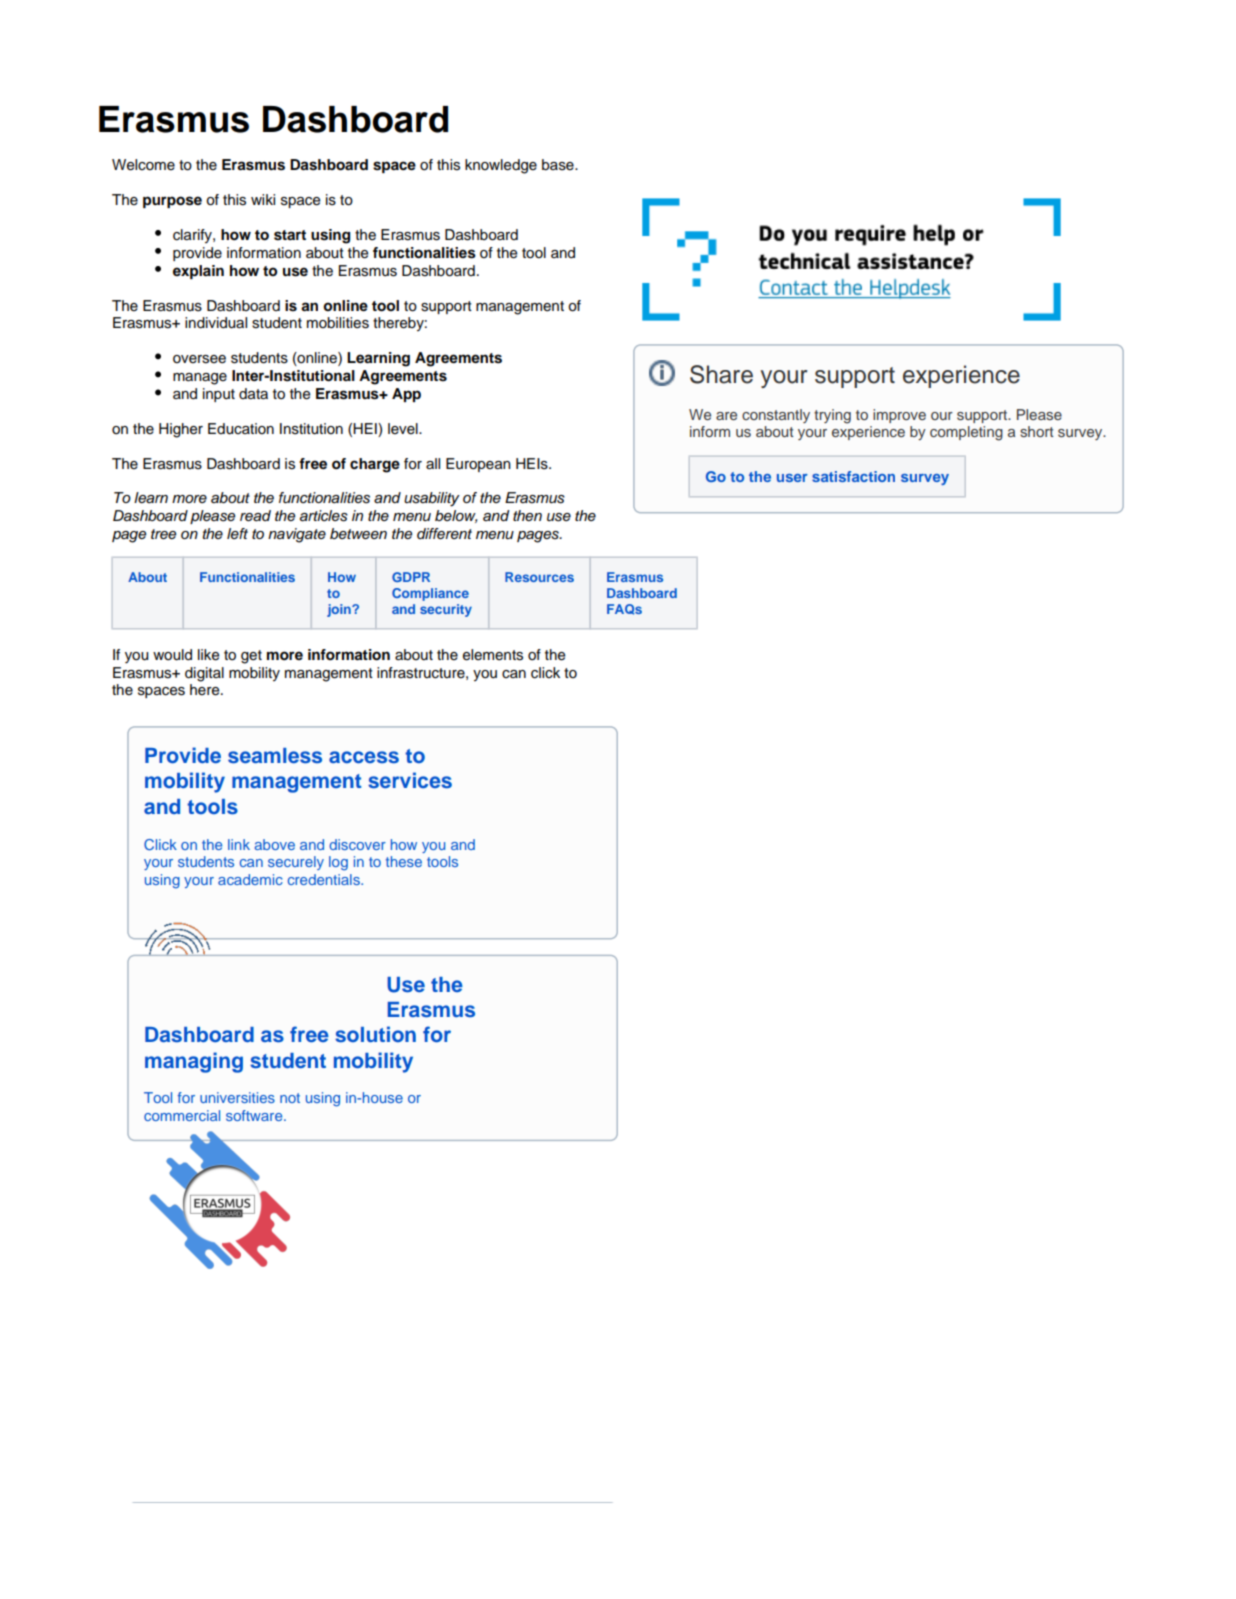 This screenshot has height=1599, width=1236. What do you see at coordinates (290, 1098) in the screenshot?
I see `not` at bounding box center [290, 1098].
